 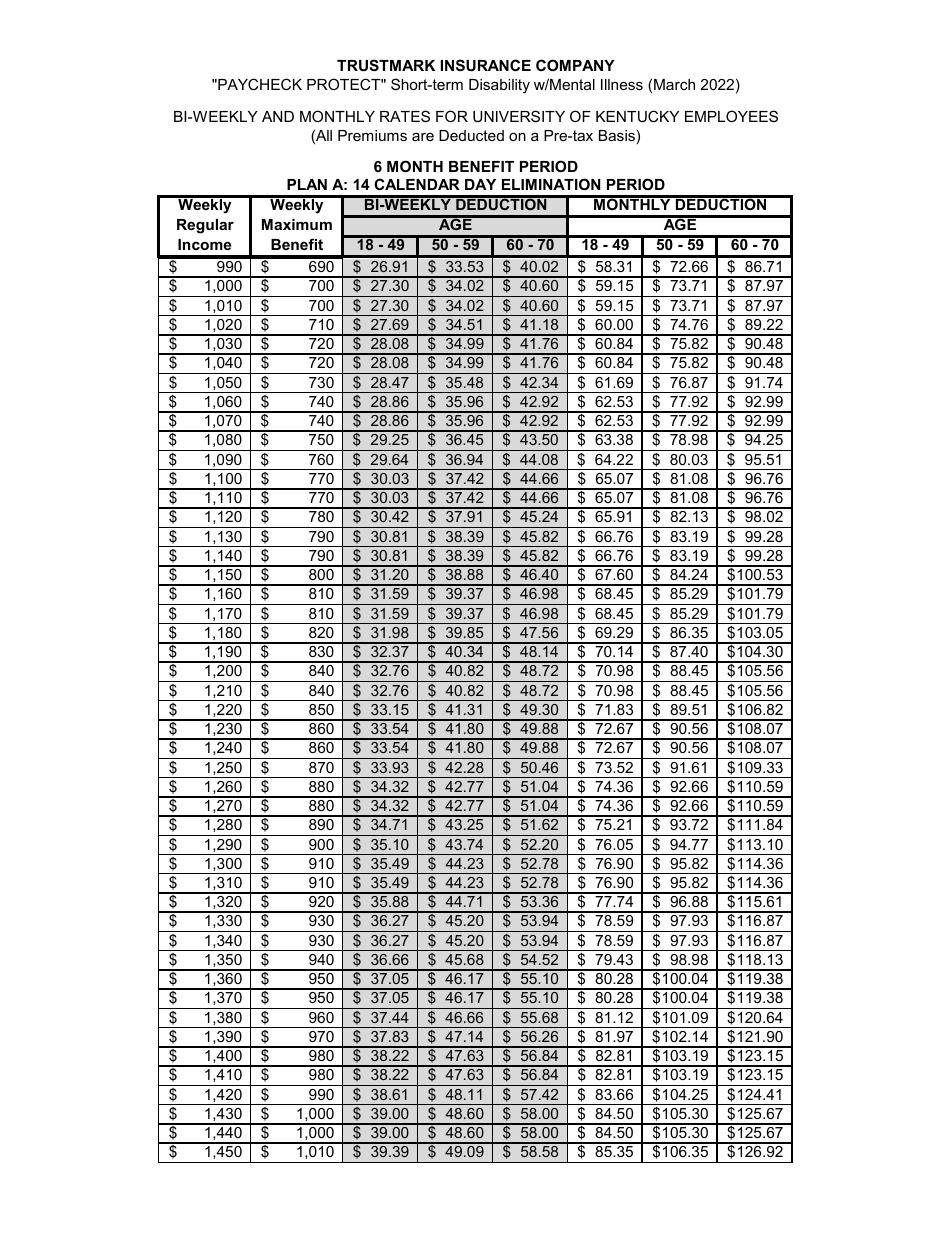 What do you see at coordinates (204, 244) in the screenshot?
I see `Income` at bounding box center [204, 244].
